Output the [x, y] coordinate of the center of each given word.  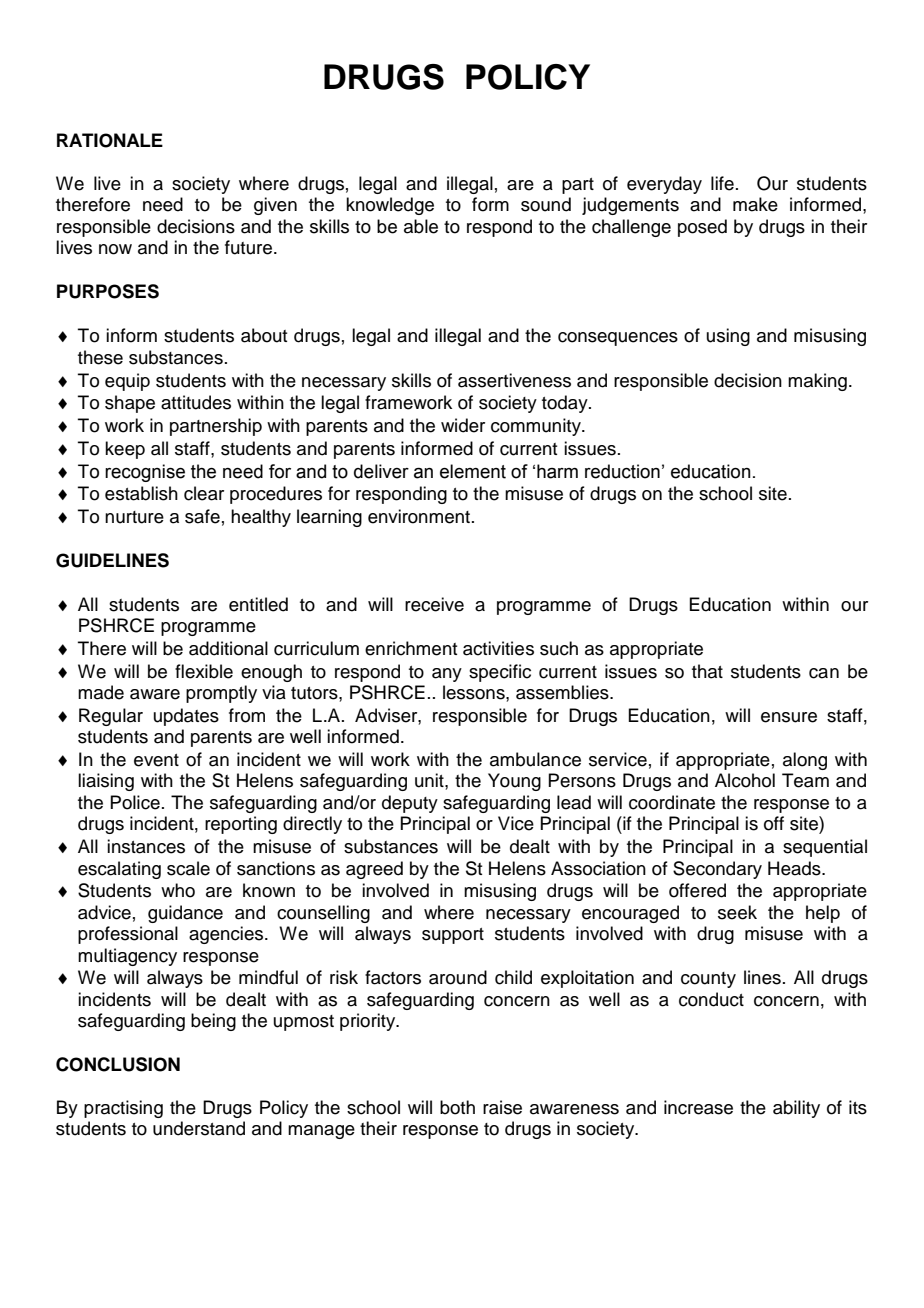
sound [546, 204]
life [722, 183]
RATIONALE [110, 140]
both [457, 1107]
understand [199, 1128]
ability [796, 1109]
